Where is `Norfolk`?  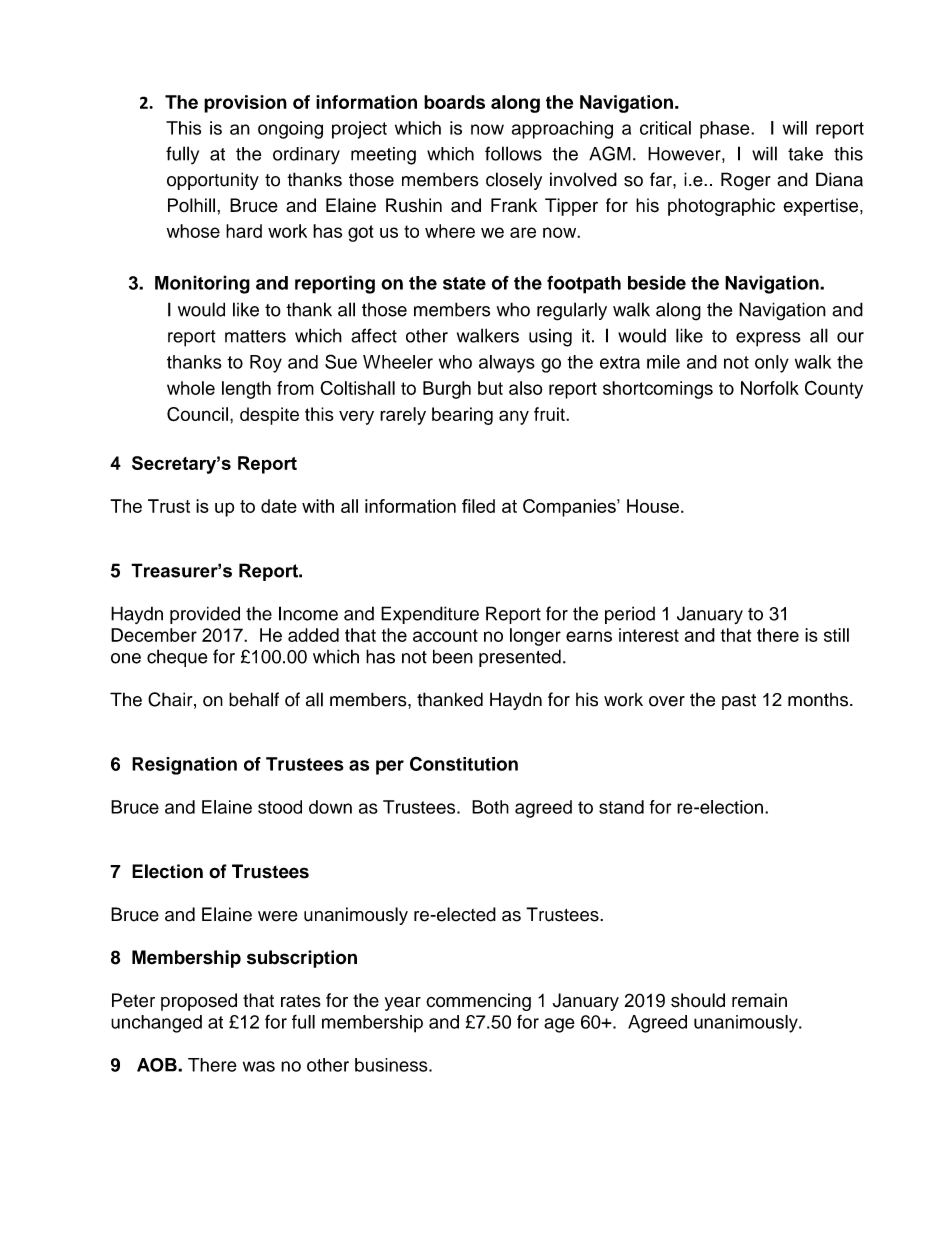 Norfolk is located at coordinates (770, 388).
